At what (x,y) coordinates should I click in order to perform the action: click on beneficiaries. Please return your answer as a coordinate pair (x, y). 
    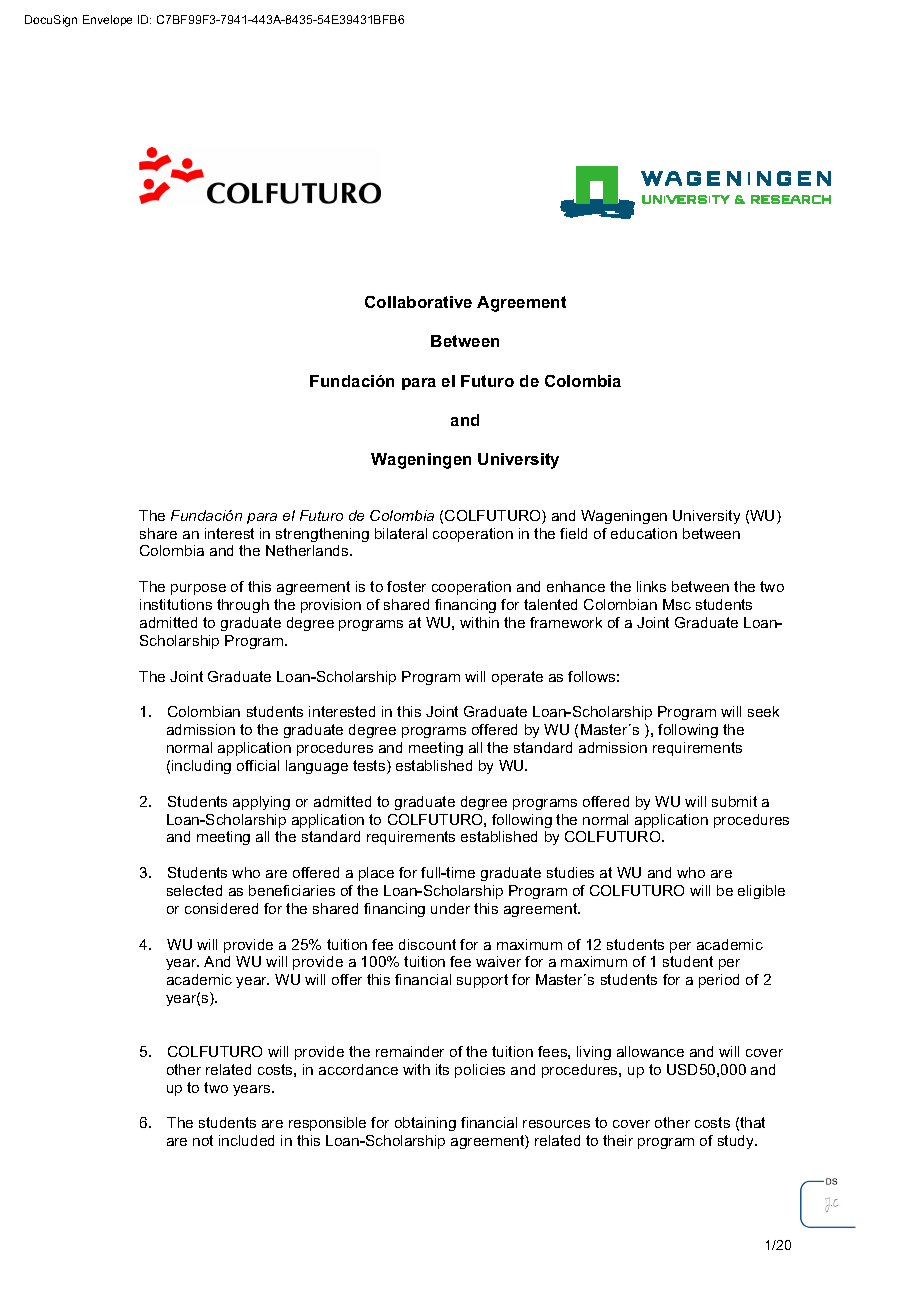
    Looking at the image, I should click on (292, 890).
